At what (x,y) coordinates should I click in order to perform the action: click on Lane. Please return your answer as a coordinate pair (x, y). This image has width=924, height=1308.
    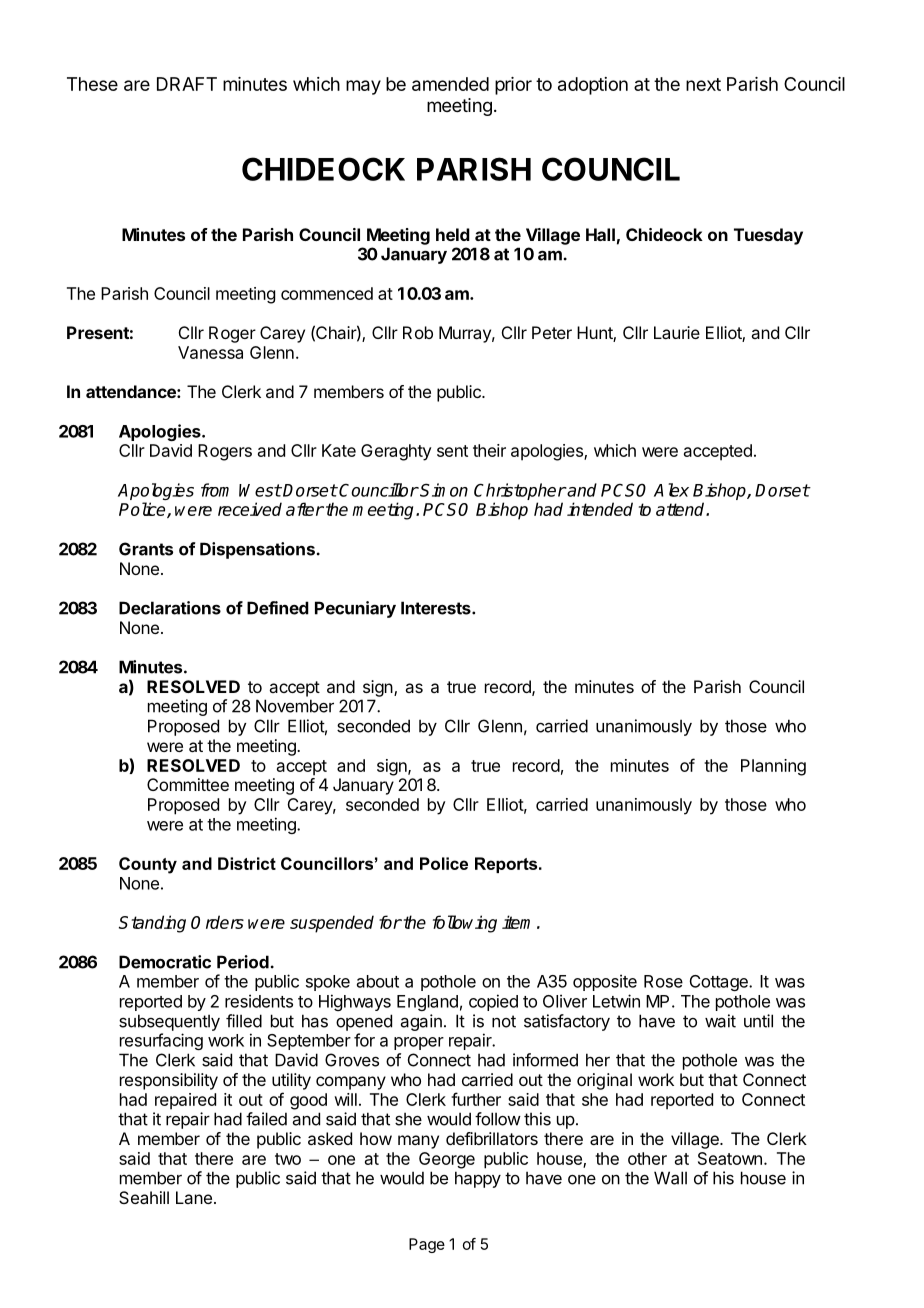
    Looking at the image, I should click on (194, 1197).
